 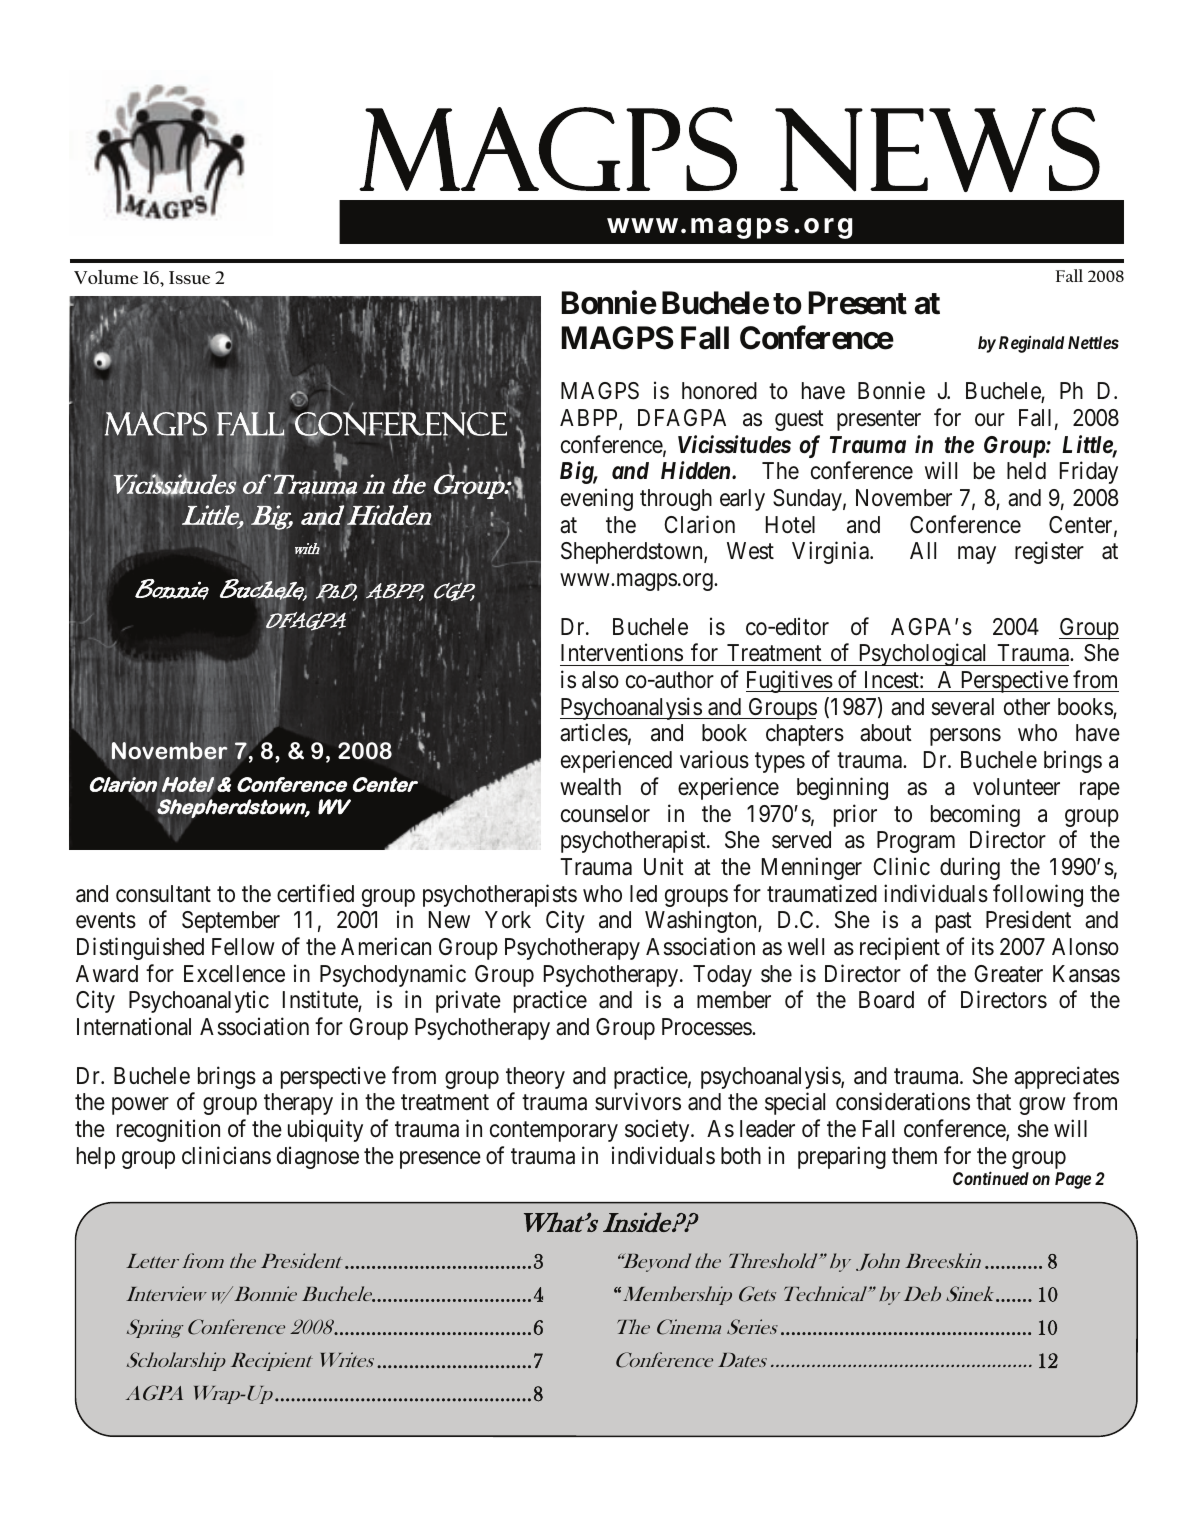 I want to click on News, so click(x=937, y=149).
